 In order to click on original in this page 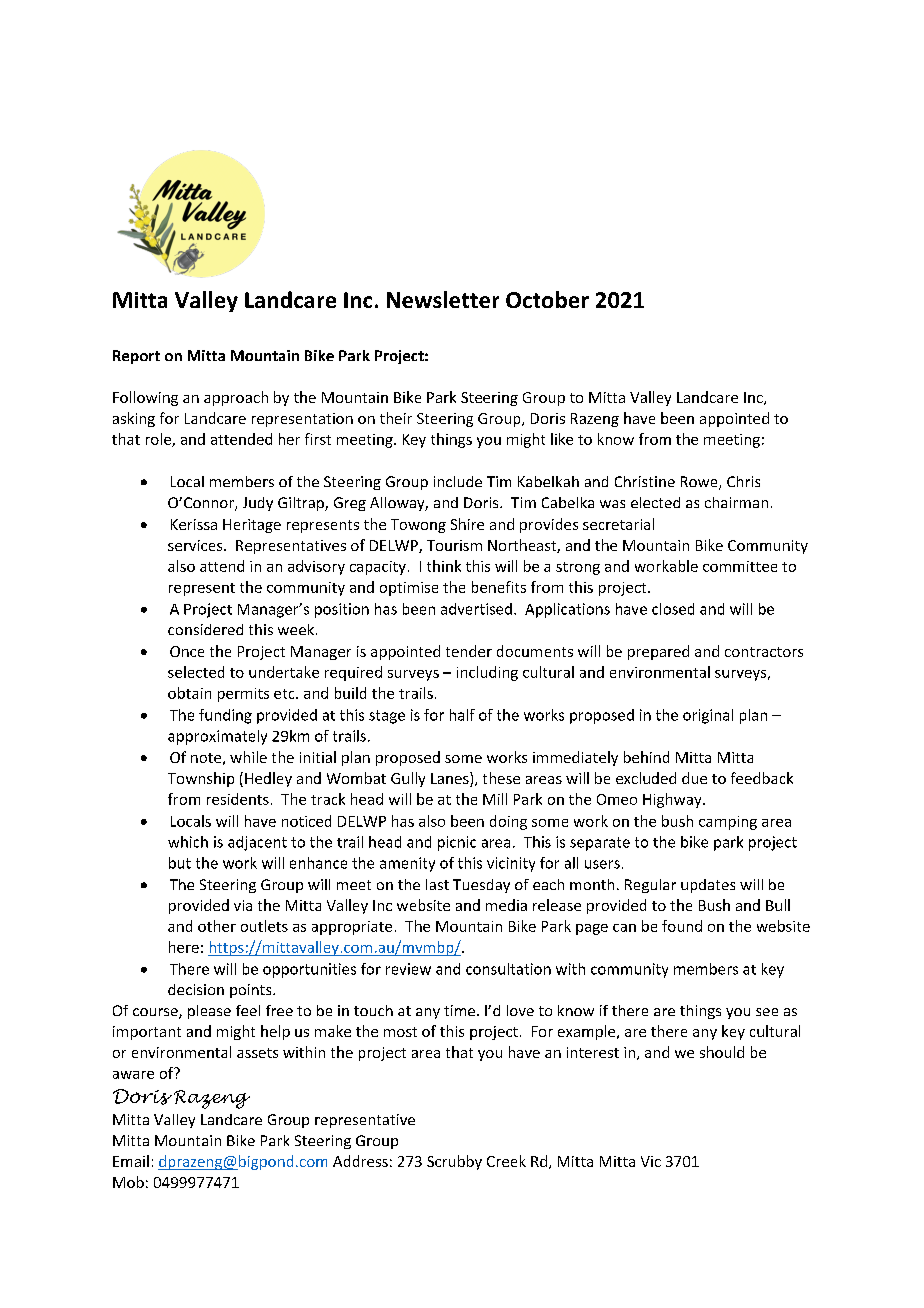, I will do `click(708, 716)`.
